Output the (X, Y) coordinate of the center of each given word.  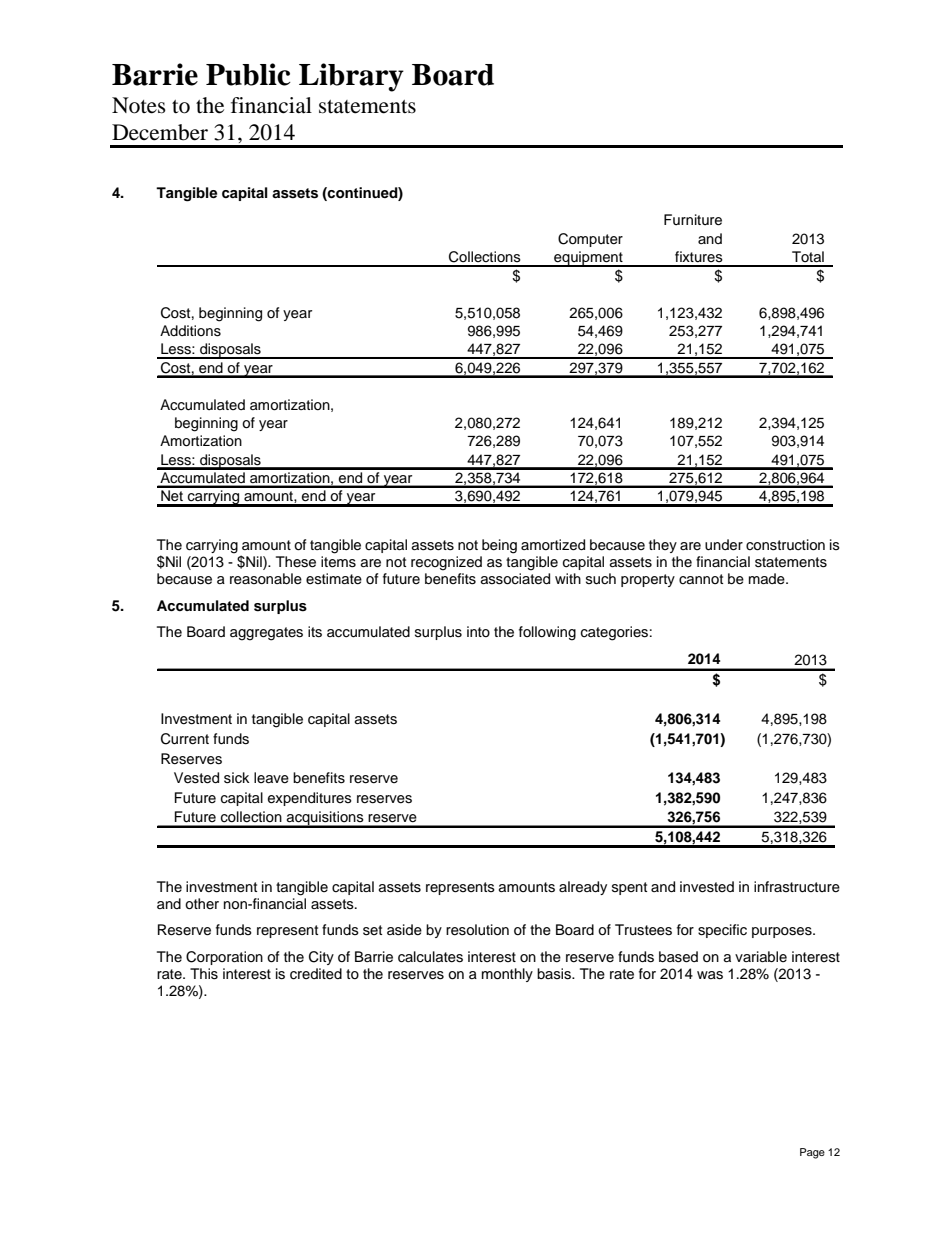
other (202, 904)
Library (351, 77)
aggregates (266, 634)
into (478, 631)
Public (248, 74)
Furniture (693, 220)
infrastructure (797, 887)
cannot (701, 579)
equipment (588, 259)
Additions (190, 331)
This (204, 974)
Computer (590, 240)
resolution (477, 930)
